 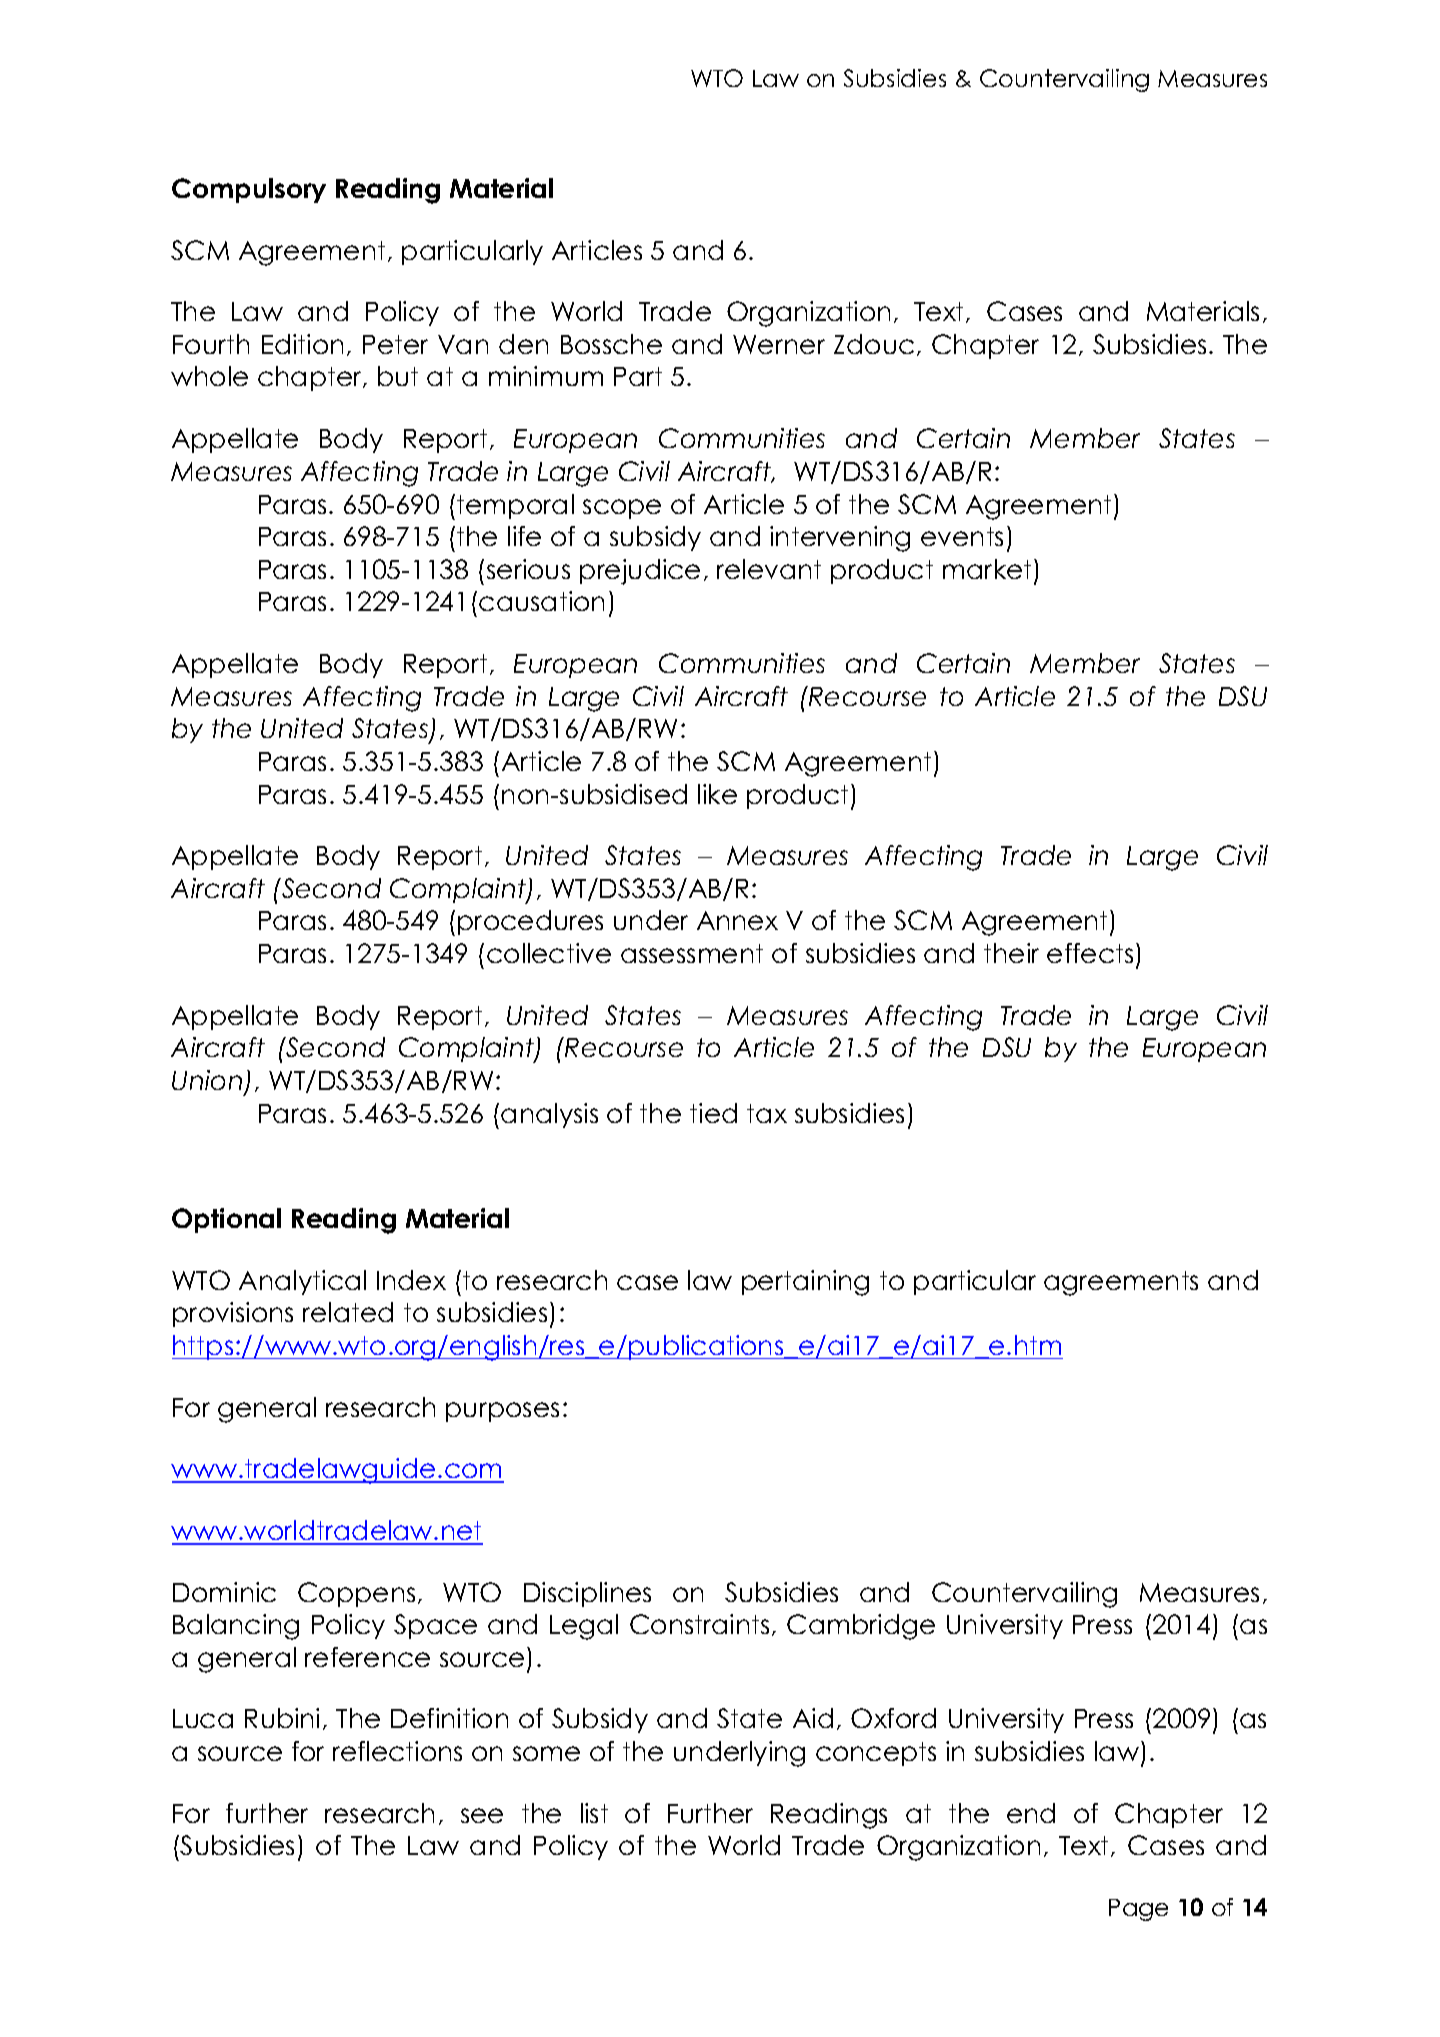 What do you see at coordinates (1031, 1813) in the screenshot?
I see `end` at bounding box center [1031, 1813].
